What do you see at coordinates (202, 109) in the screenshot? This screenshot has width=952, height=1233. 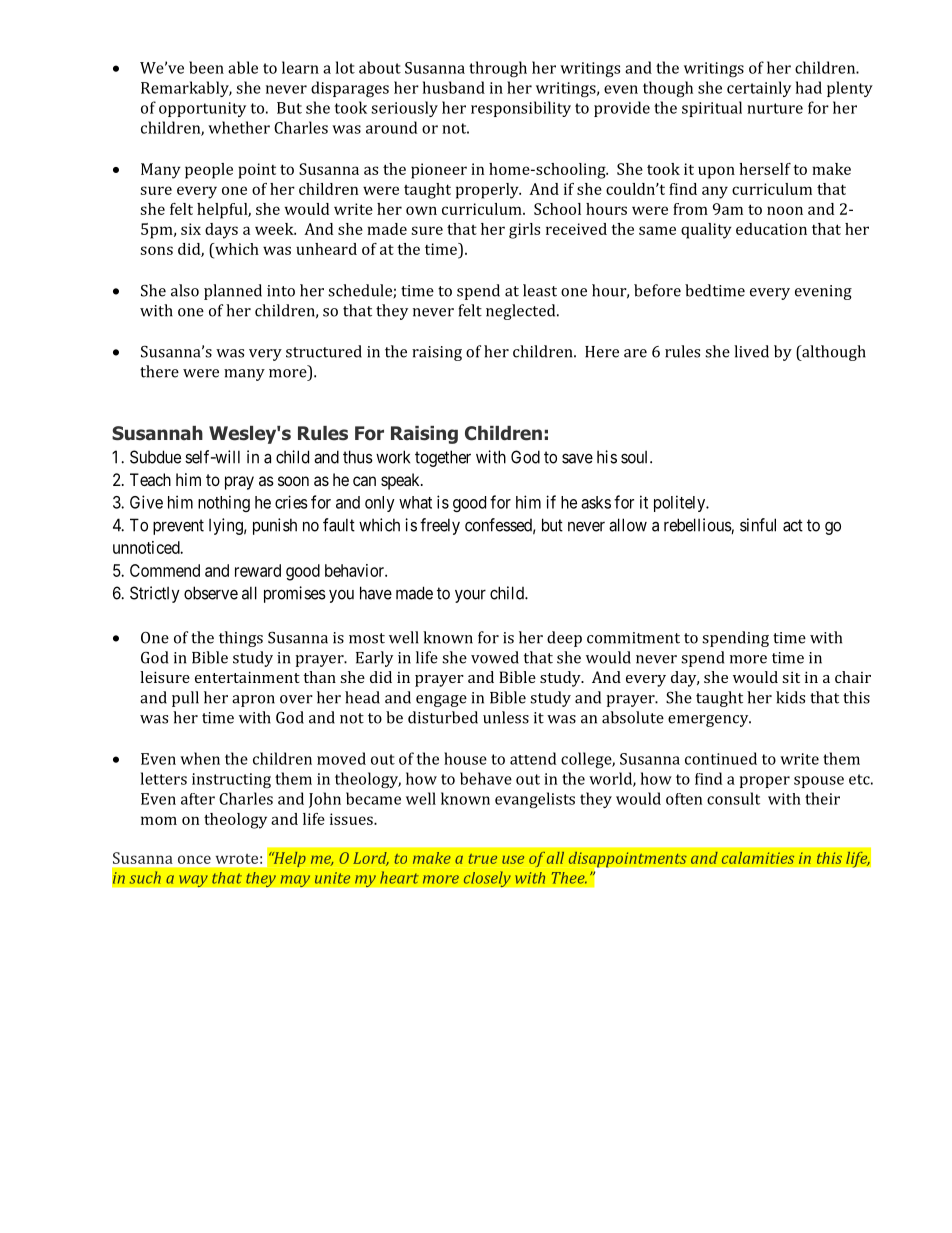 I see `opportunity` at bounding box center [202, 109].
